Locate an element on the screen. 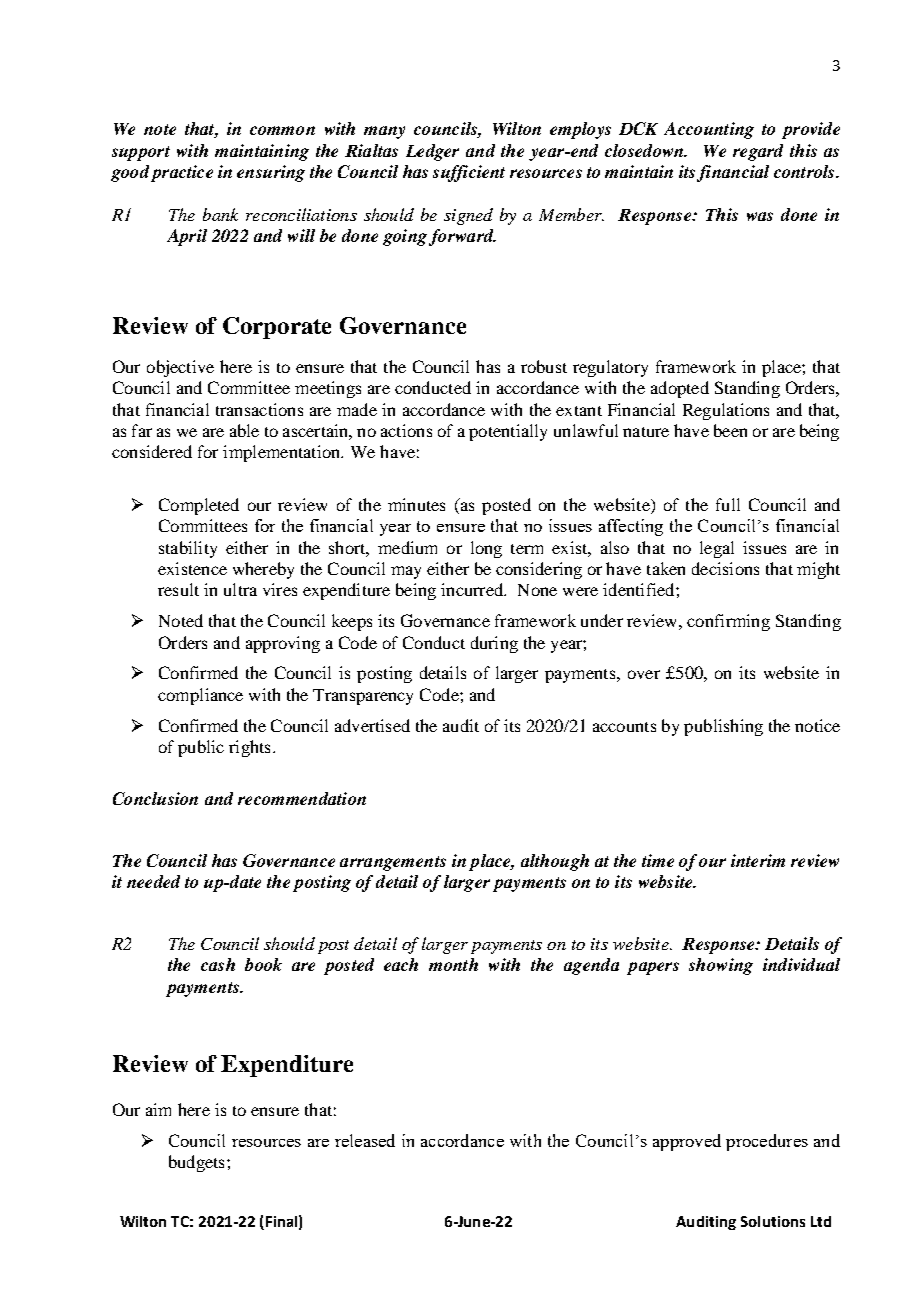 The image size is (924, 1308). publishing is located at coordinates (723, 727).
